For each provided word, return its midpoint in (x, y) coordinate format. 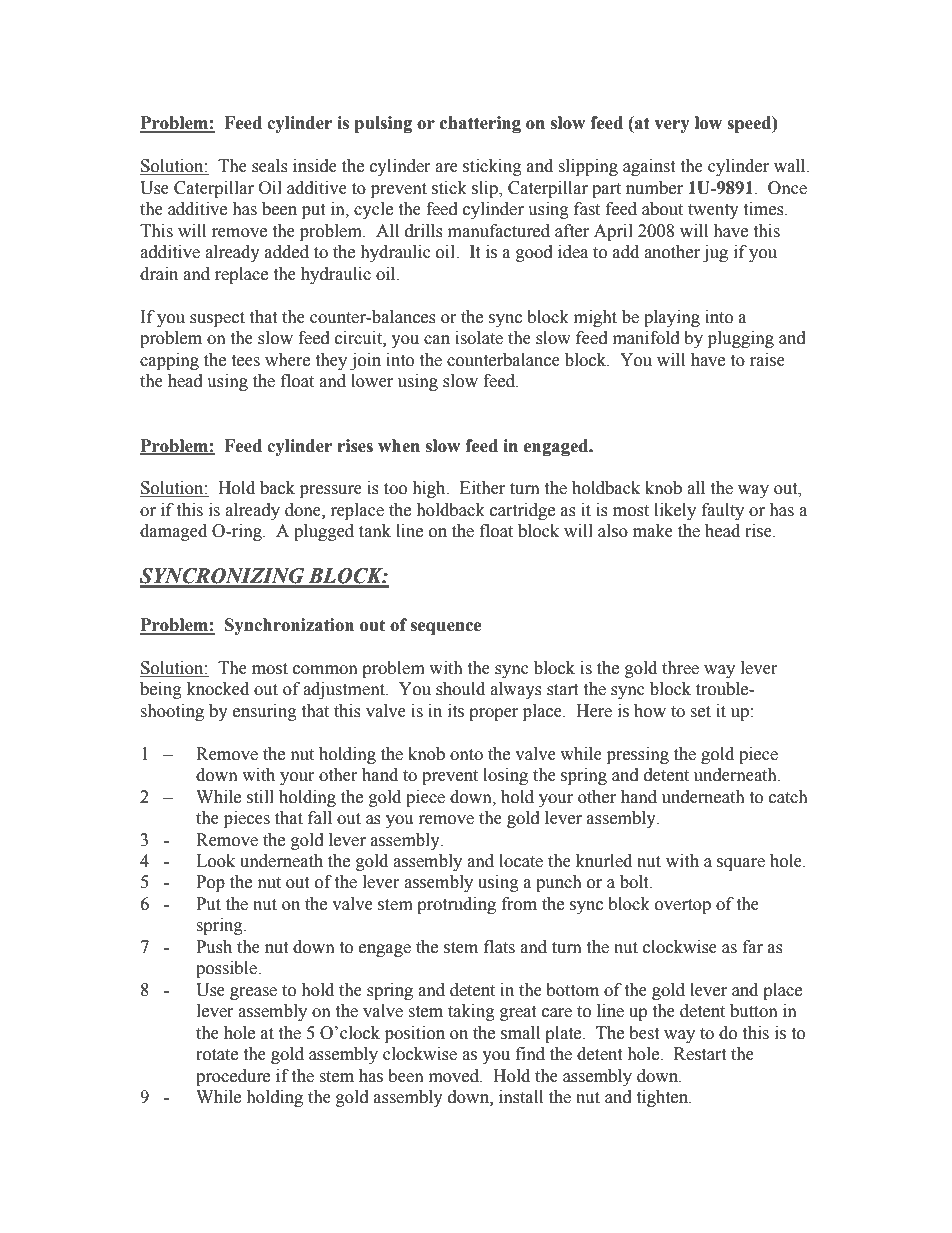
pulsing (383, 124)
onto (466, 755)
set (700, 712)
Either (482, 488)
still (260, 797)
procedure (233, 1077)
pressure (331, 491)
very (672, 126)
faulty (723, 511)
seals (270, 166)
